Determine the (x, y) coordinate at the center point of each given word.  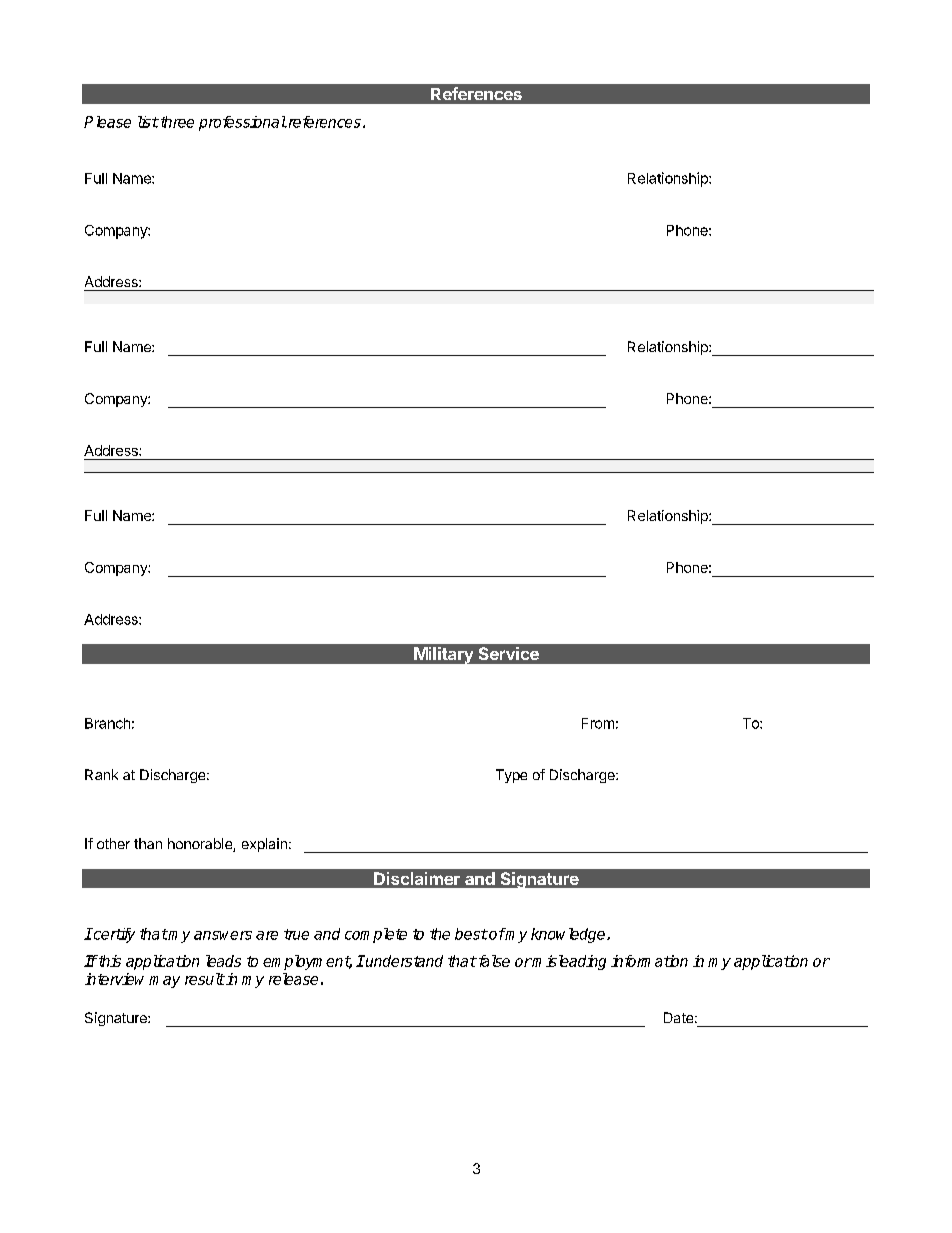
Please (107, 122)
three (176, 122)
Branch (107, 723)
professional (243, 123)
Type (511, 776)
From (598, 723)
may (164, 982)
